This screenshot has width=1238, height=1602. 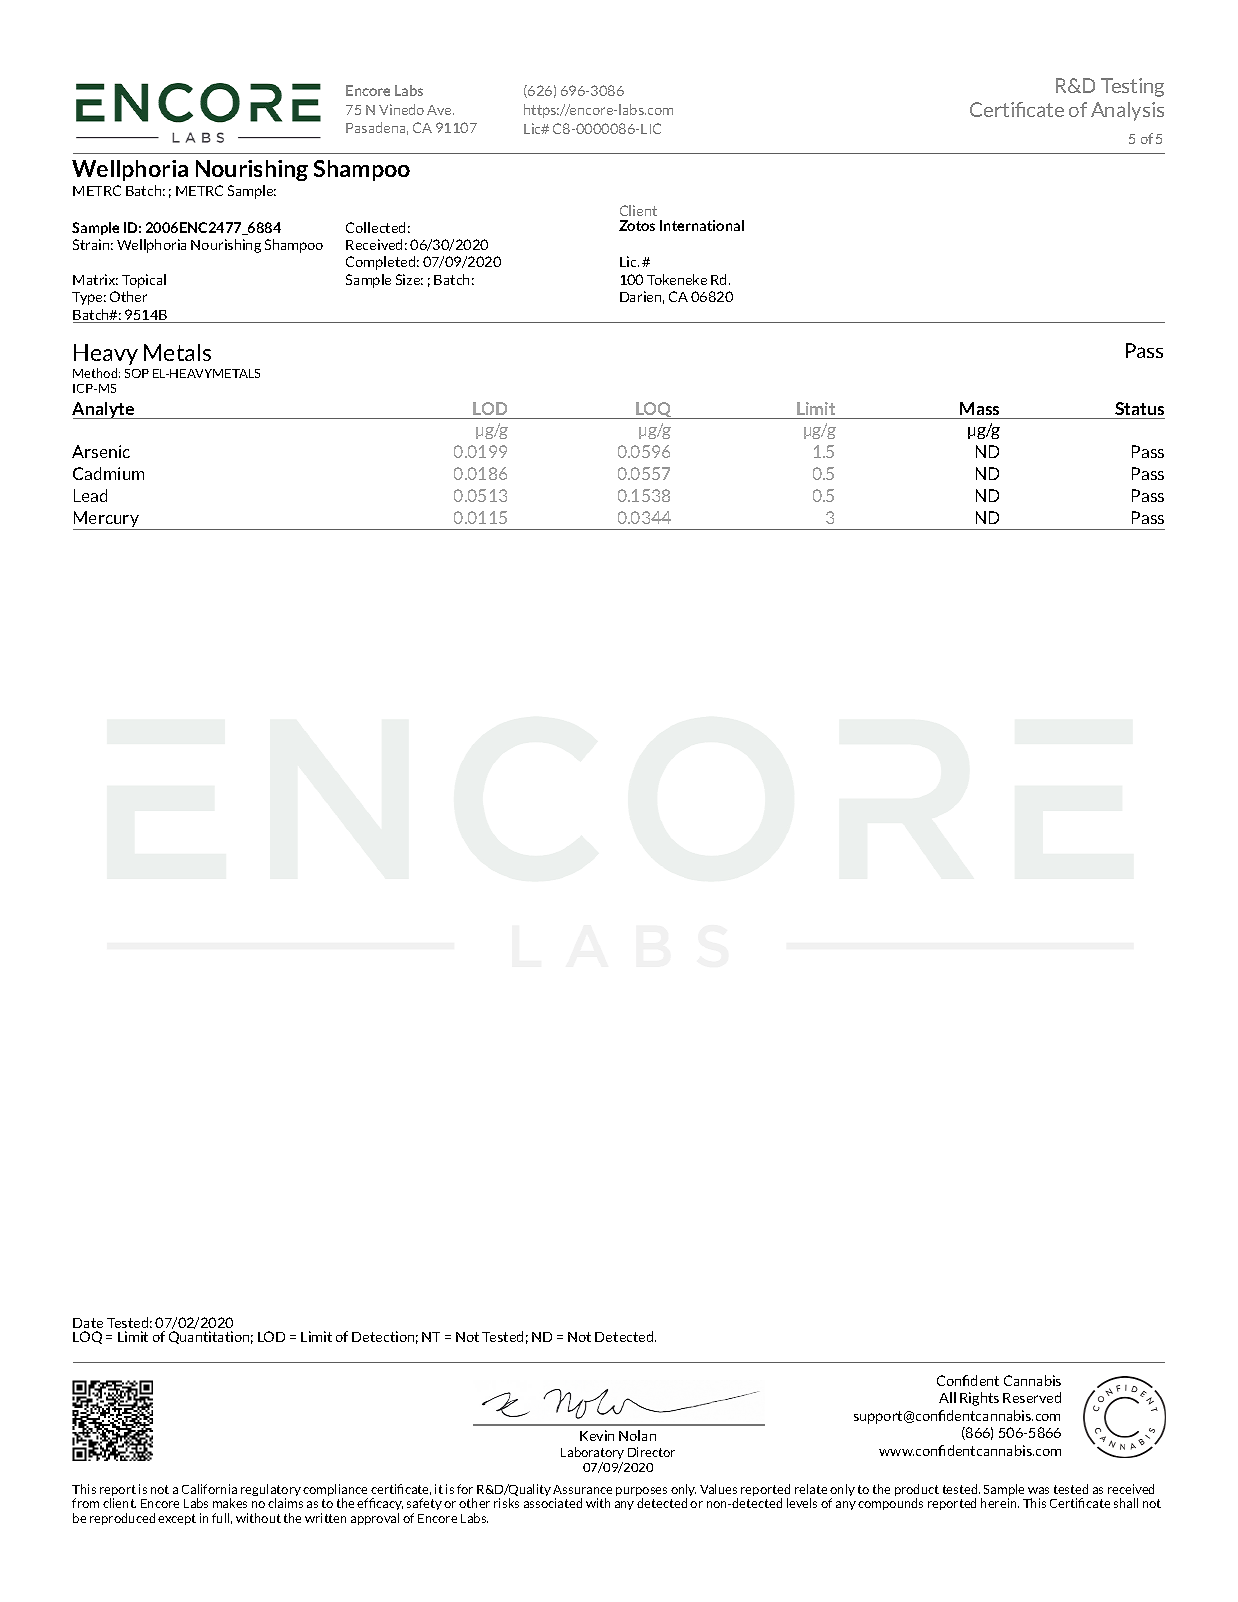 What do you see at coordinates (582, 1489) in the screenshot?
I see `Assurance` at bounding box center [582, 1489].
